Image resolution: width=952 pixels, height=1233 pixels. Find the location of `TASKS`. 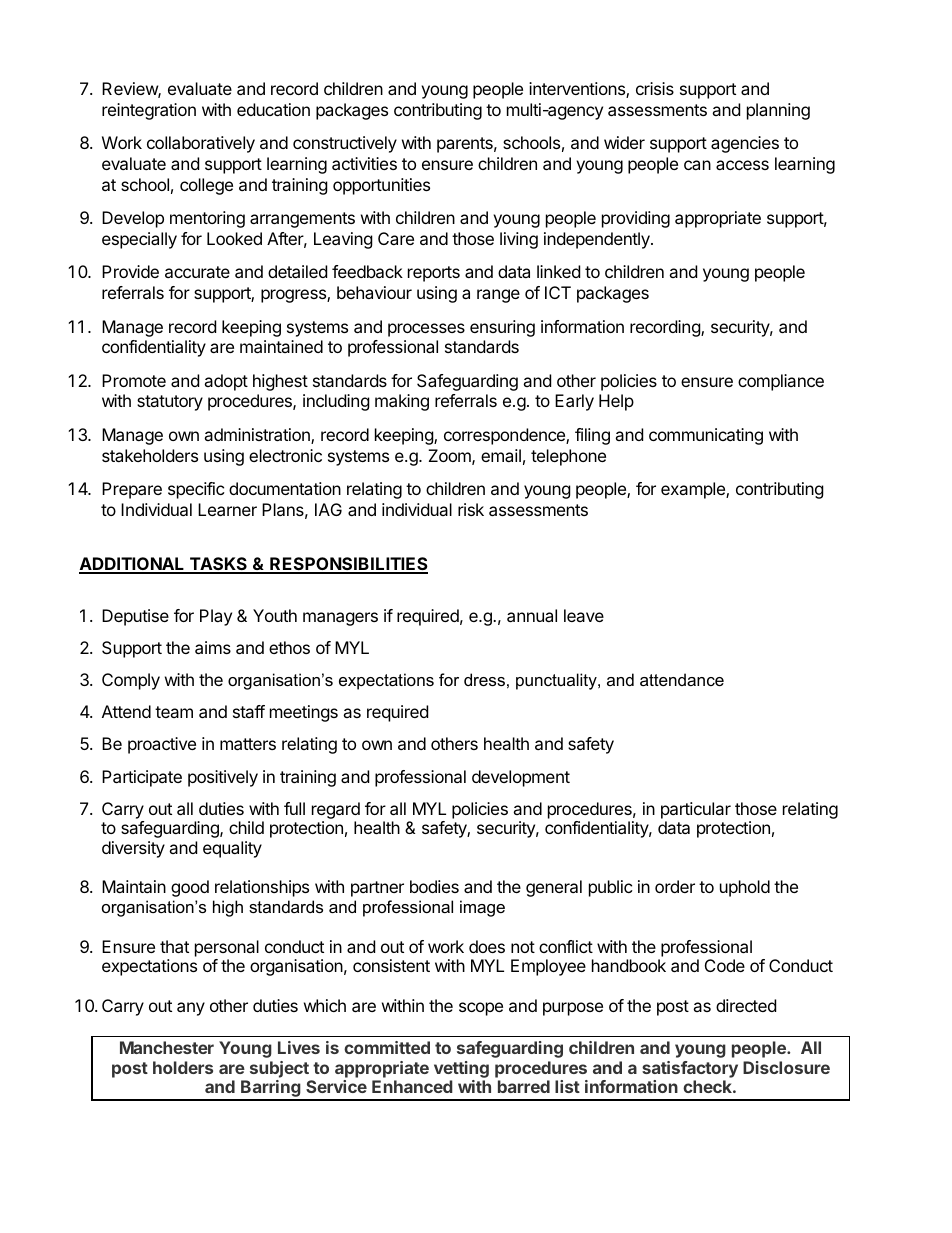

TASKS is located at coordinates (218, 565).
